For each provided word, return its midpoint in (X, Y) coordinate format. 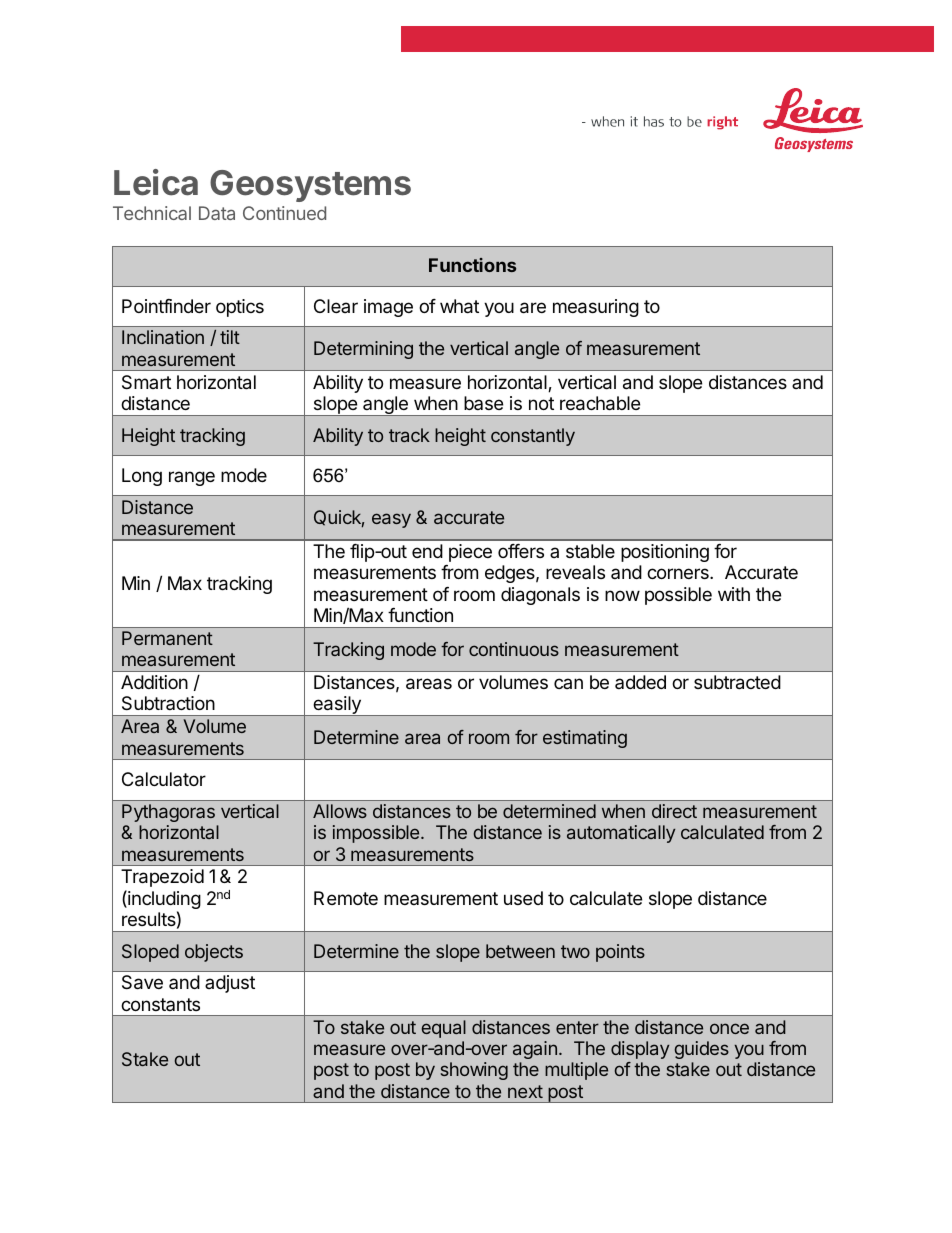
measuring (596, 308)
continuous (514, 649)
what (459, 306)
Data (217, 213)
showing (474, 1071)
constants (160, 1004)
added (640, 682)
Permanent (167, 638)
